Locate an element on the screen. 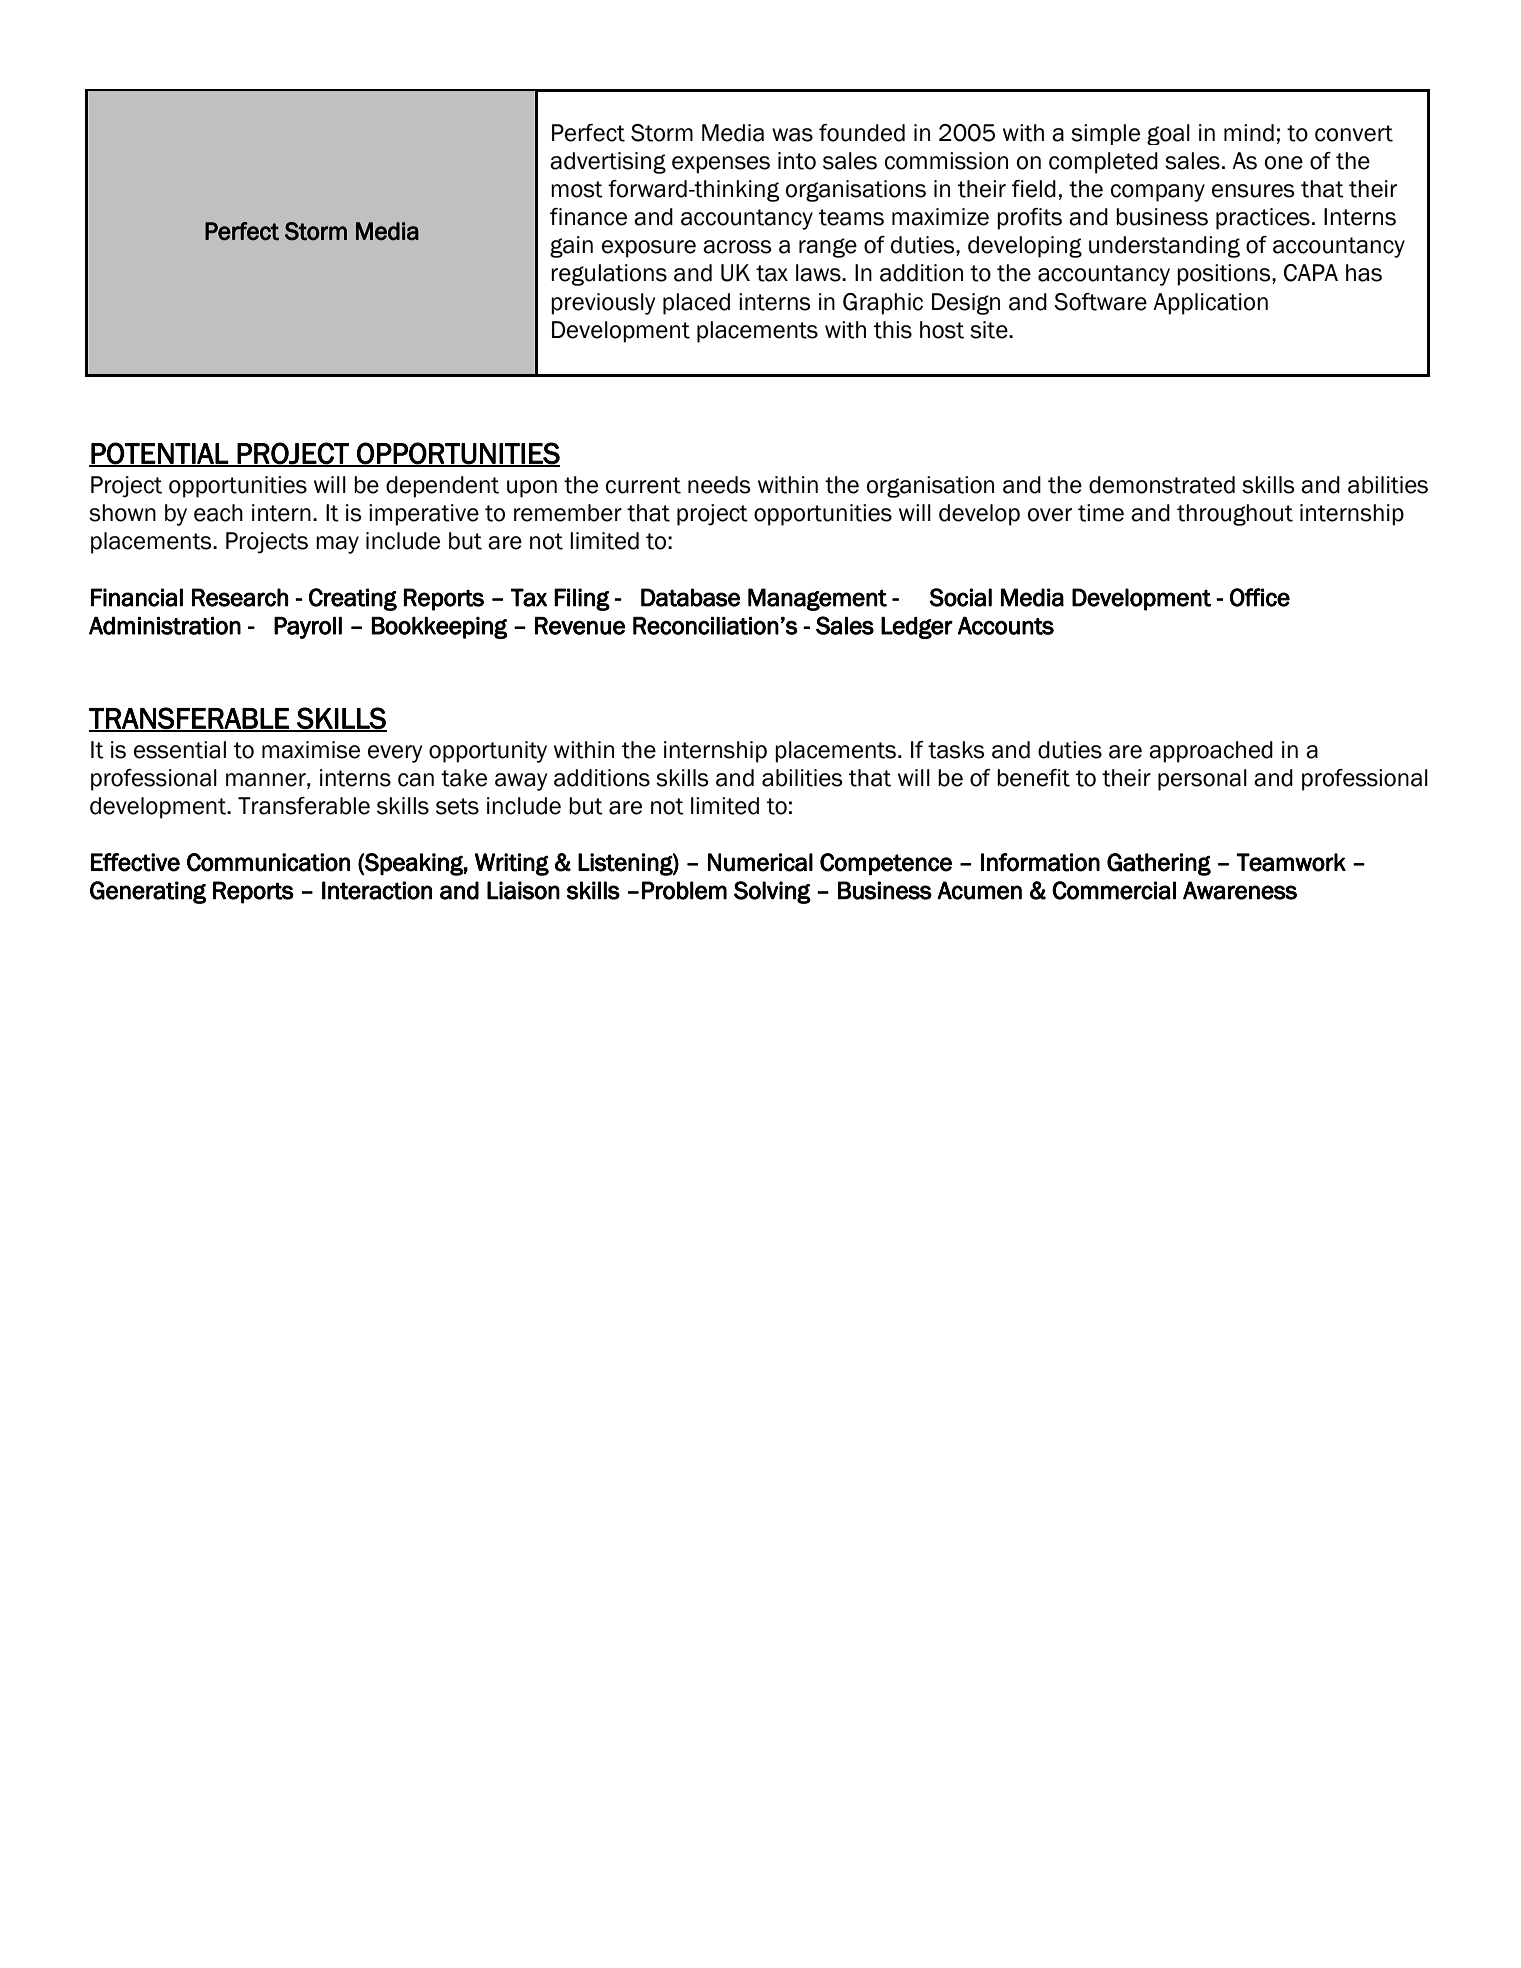 The height and width of the screenshot is (1968, 1521). one is located at coordinates (1284, 163).
